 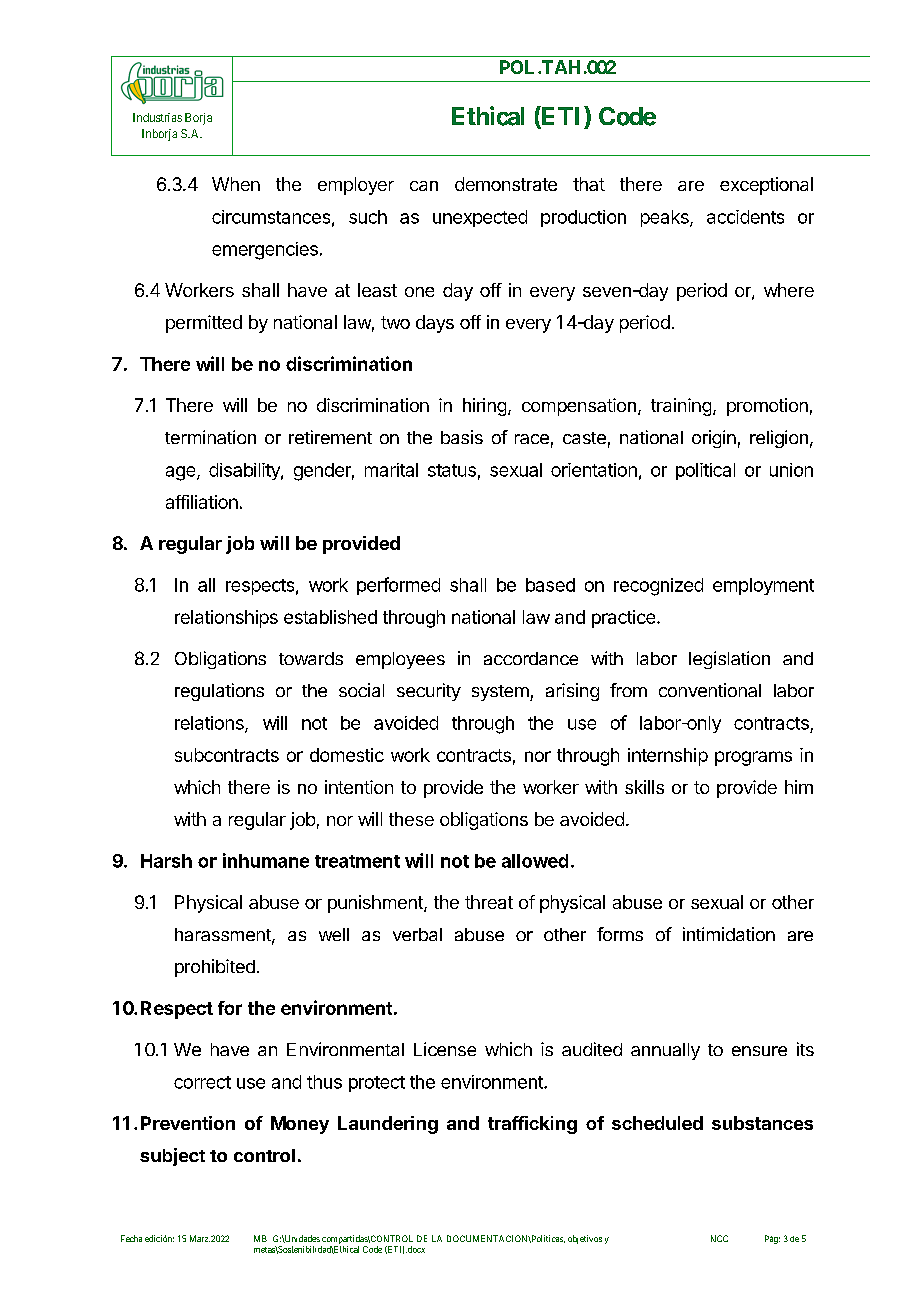 What do you see at coordinates (500, 693) in the screenshot?
I see `system` at bounding box center [500, 693].
